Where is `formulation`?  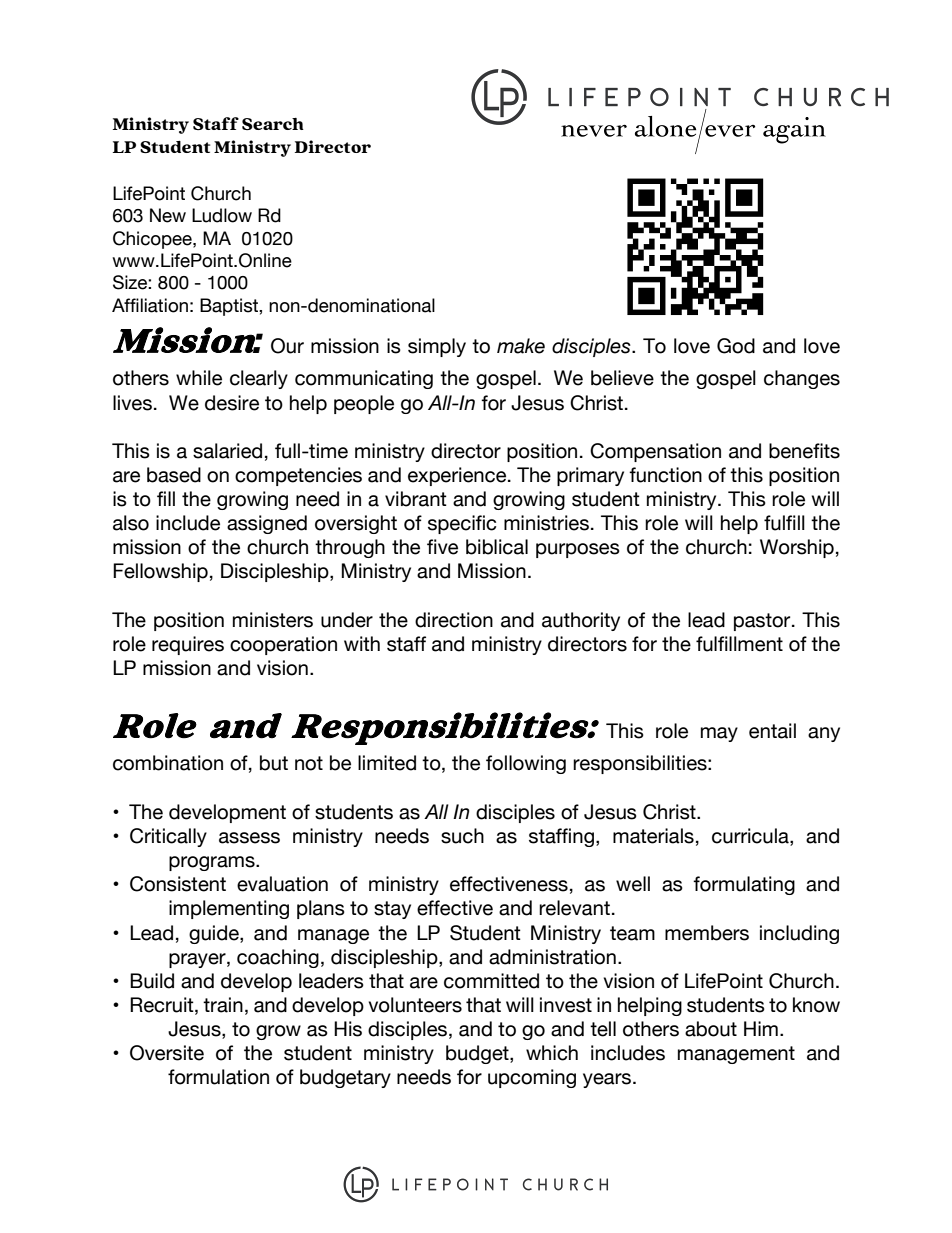 formulation is located at coordinates (218, 1077).
